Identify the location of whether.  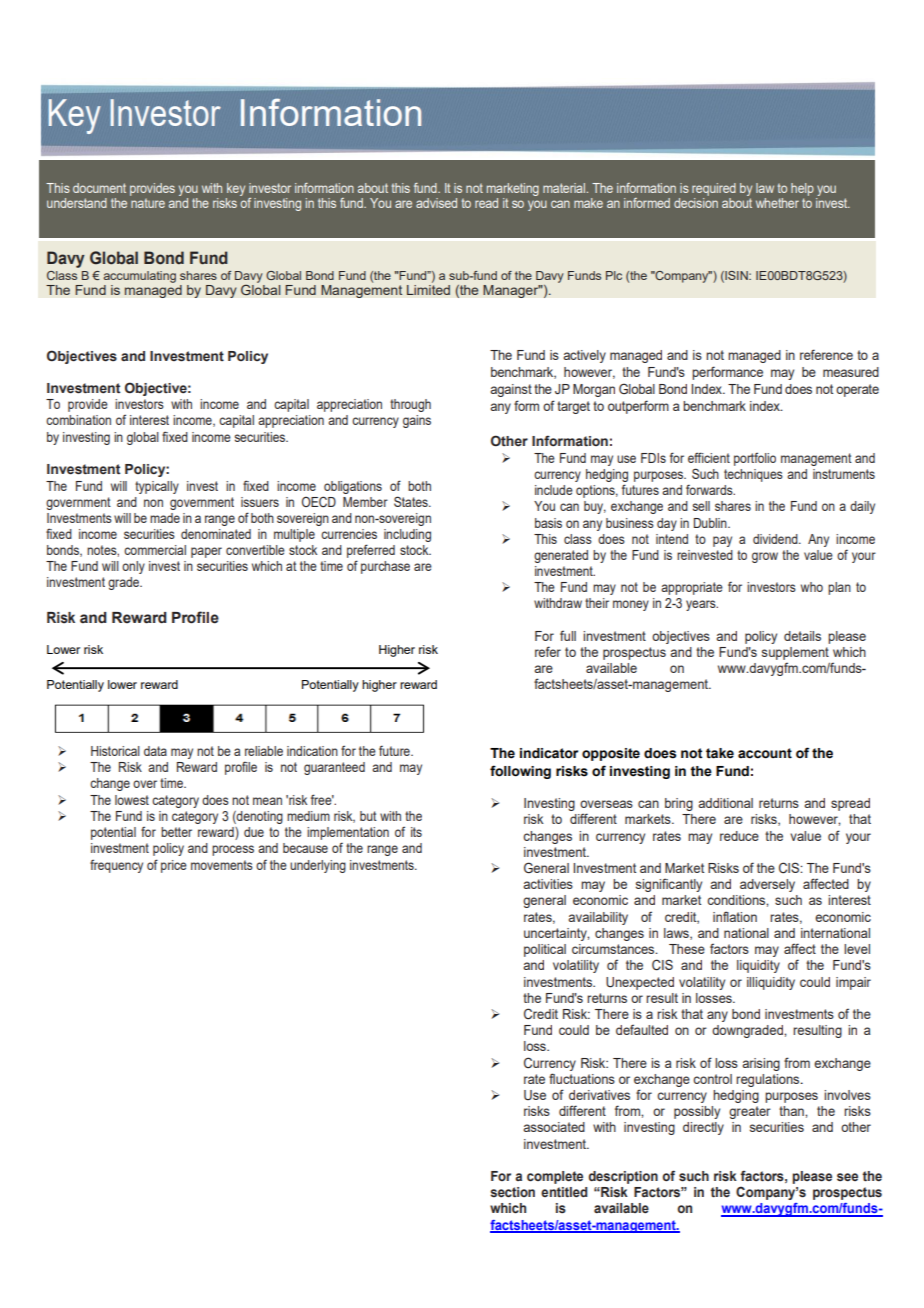
(777, 203).
